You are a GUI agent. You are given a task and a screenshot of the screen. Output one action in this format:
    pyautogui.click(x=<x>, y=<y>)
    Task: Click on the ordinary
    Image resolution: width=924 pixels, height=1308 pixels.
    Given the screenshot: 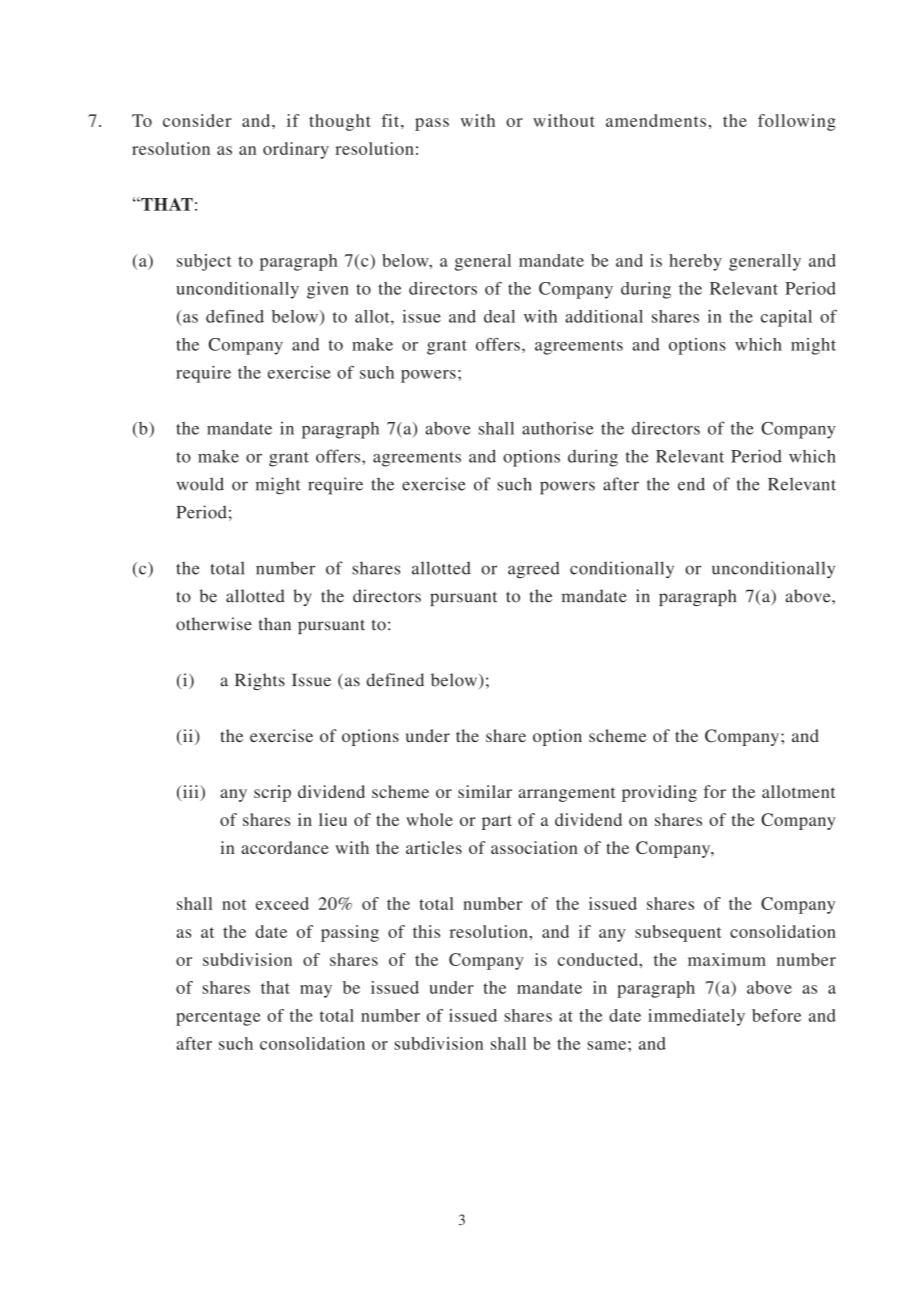 What is the action you would take?
    pyautogui.click(x=296, y=150)
